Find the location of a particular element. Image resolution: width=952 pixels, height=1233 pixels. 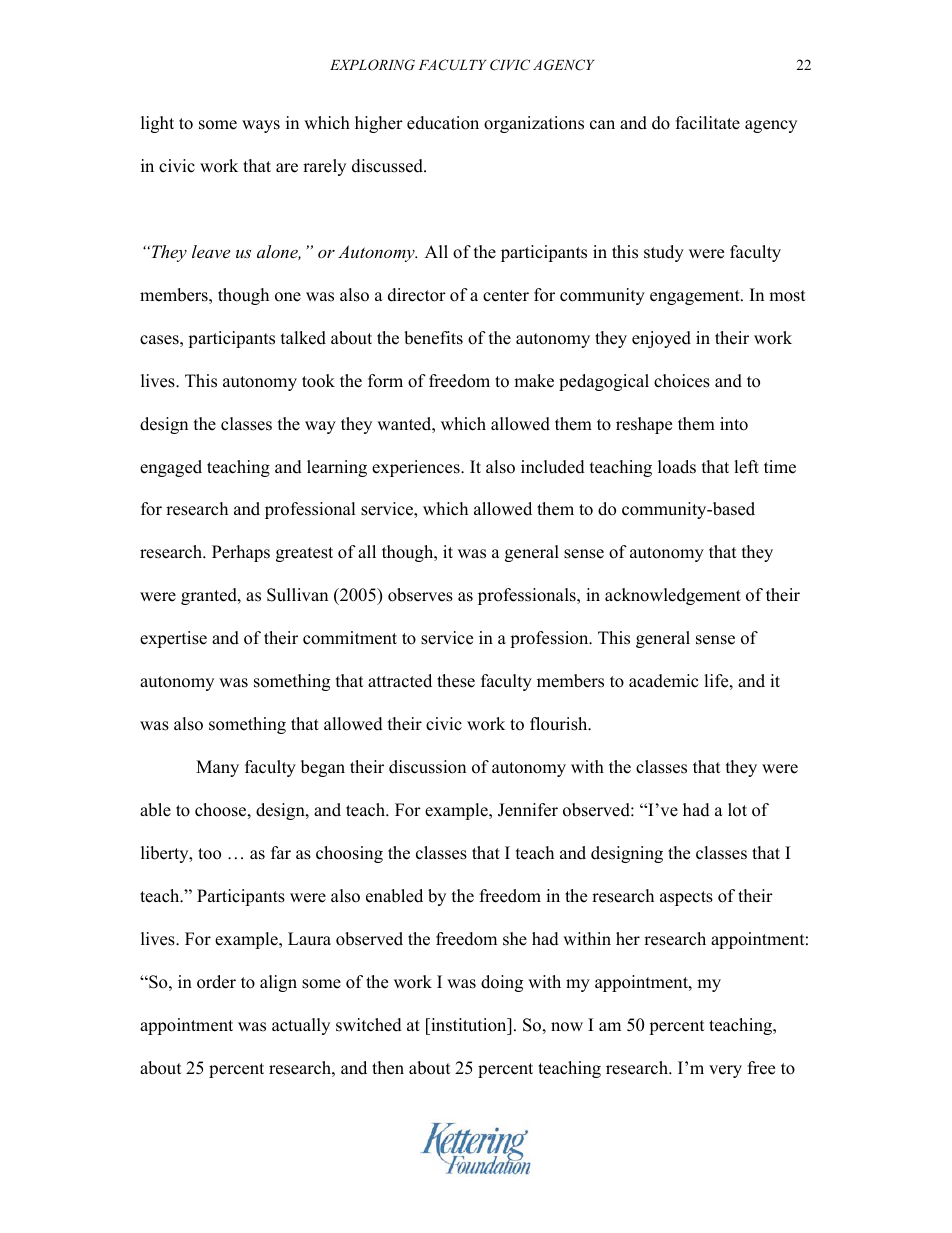

Perhaps is located at coordinates (241, 553).
